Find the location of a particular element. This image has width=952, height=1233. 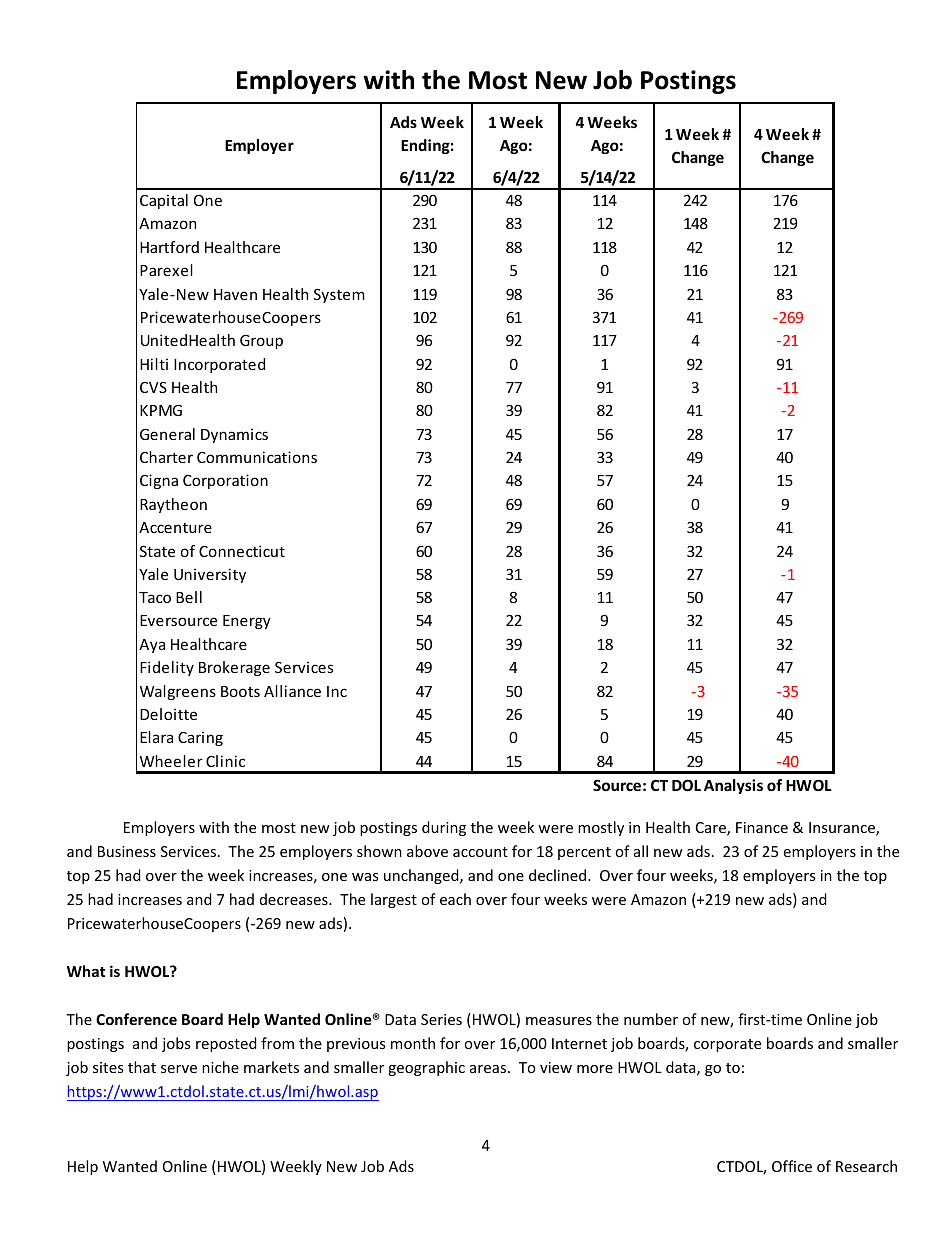

geographic is located at coordinates (426, 1068).
